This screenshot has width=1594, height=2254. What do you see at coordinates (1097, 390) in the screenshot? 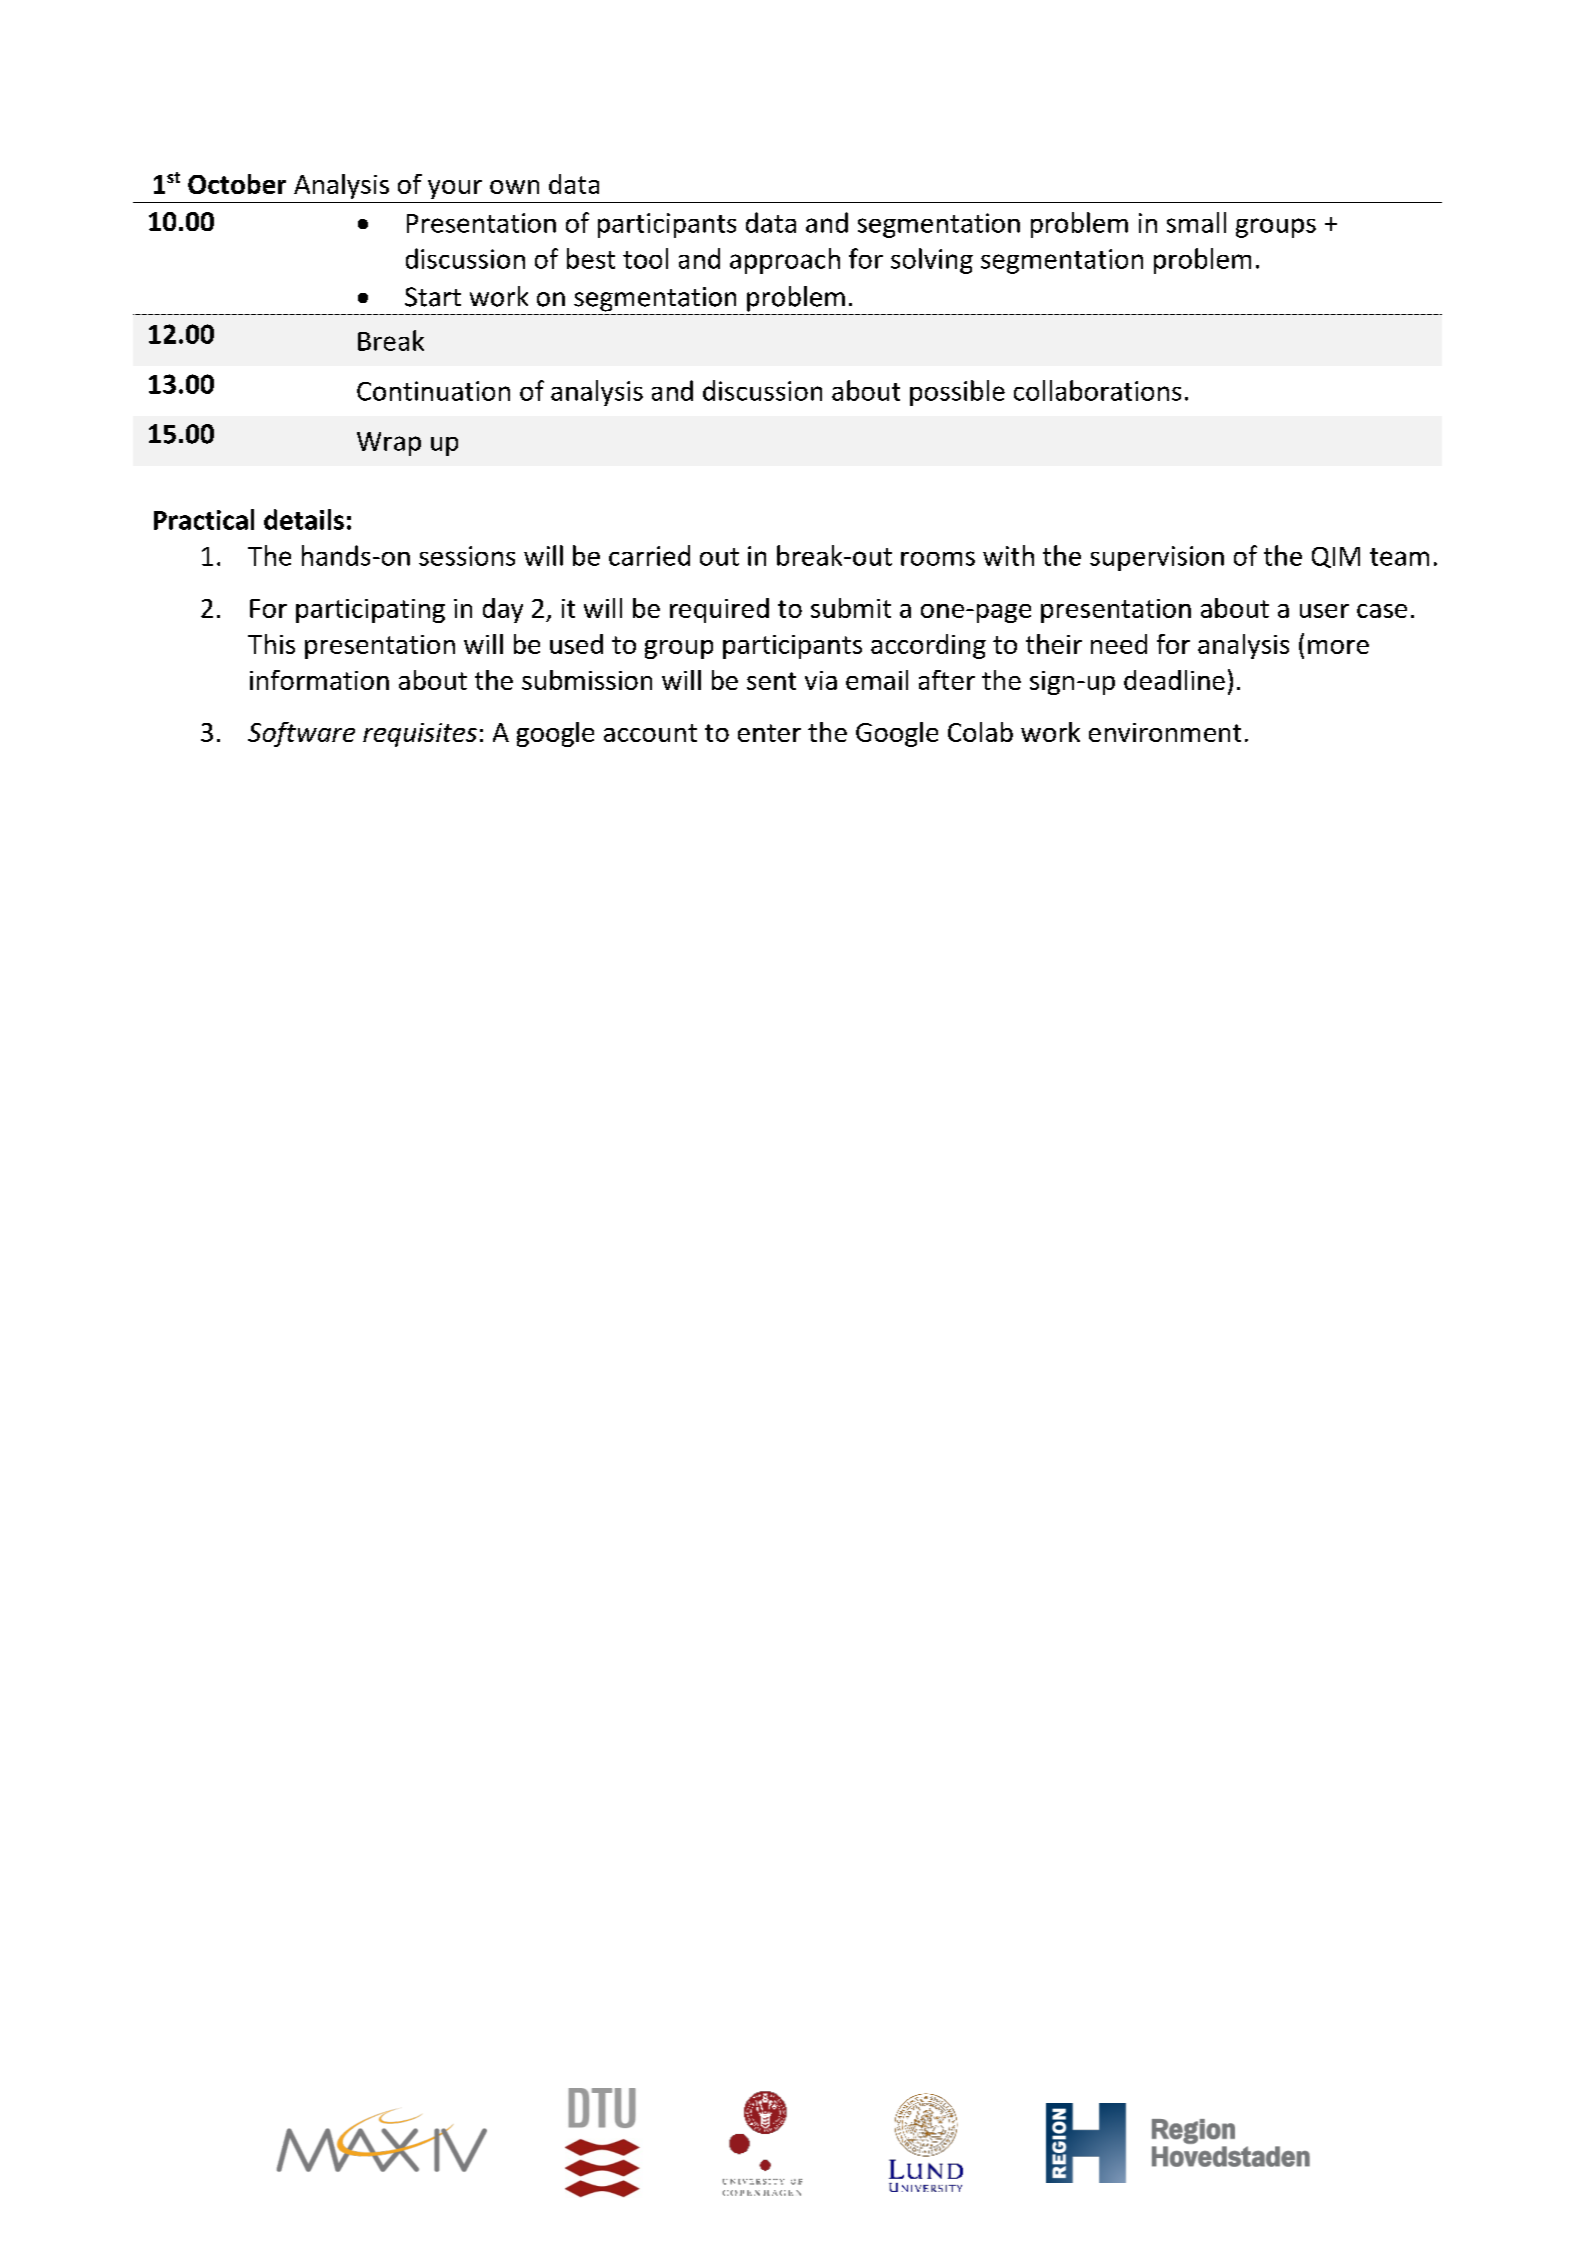
I see `collaborations` at bounding box center [1097, 390].
